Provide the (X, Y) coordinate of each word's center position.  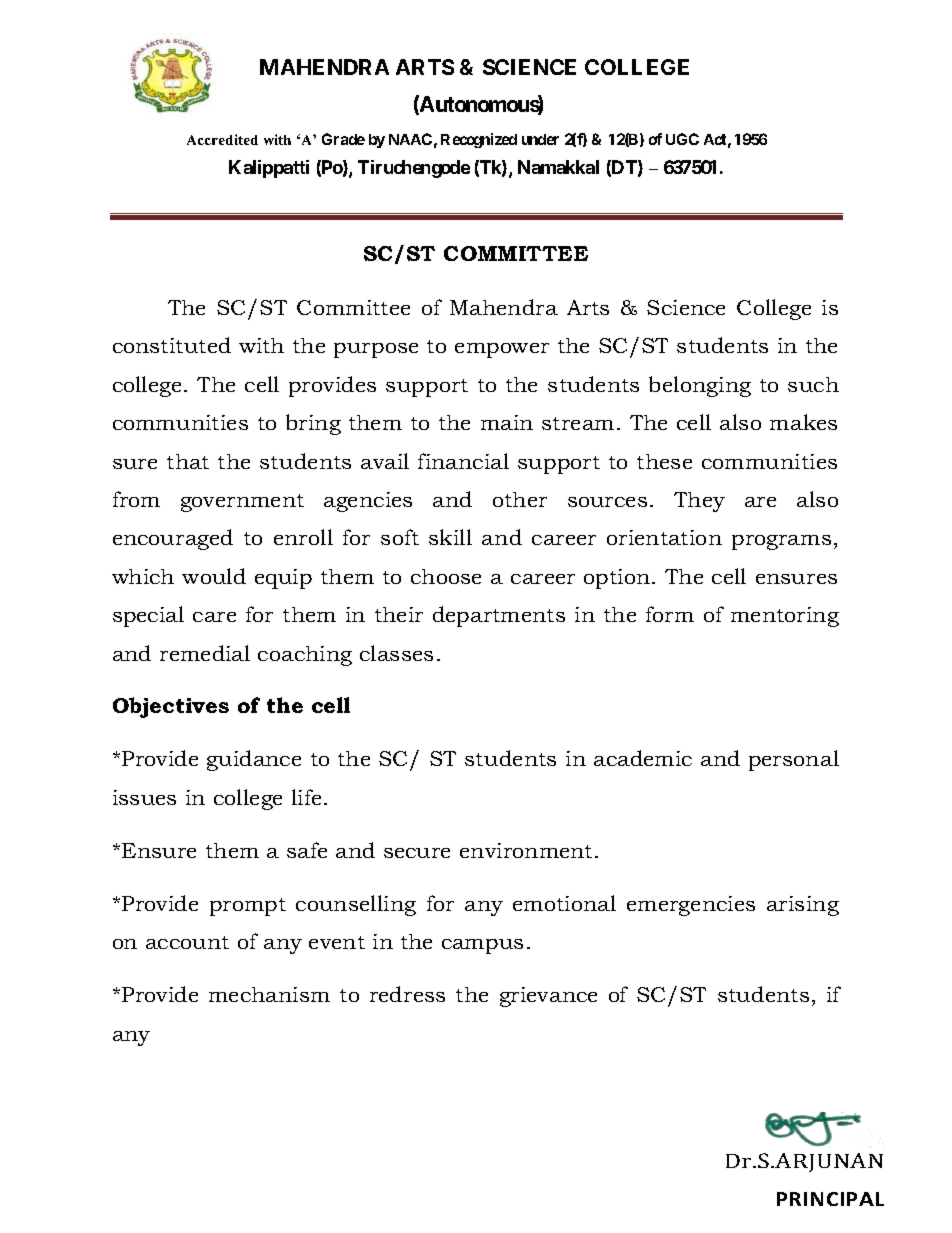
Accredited (222, 139)
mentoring (785, 617)
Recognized (479, 140)
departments (499, 616)
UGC (682, 139)
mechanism (269, 994)
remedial (205, 653)
